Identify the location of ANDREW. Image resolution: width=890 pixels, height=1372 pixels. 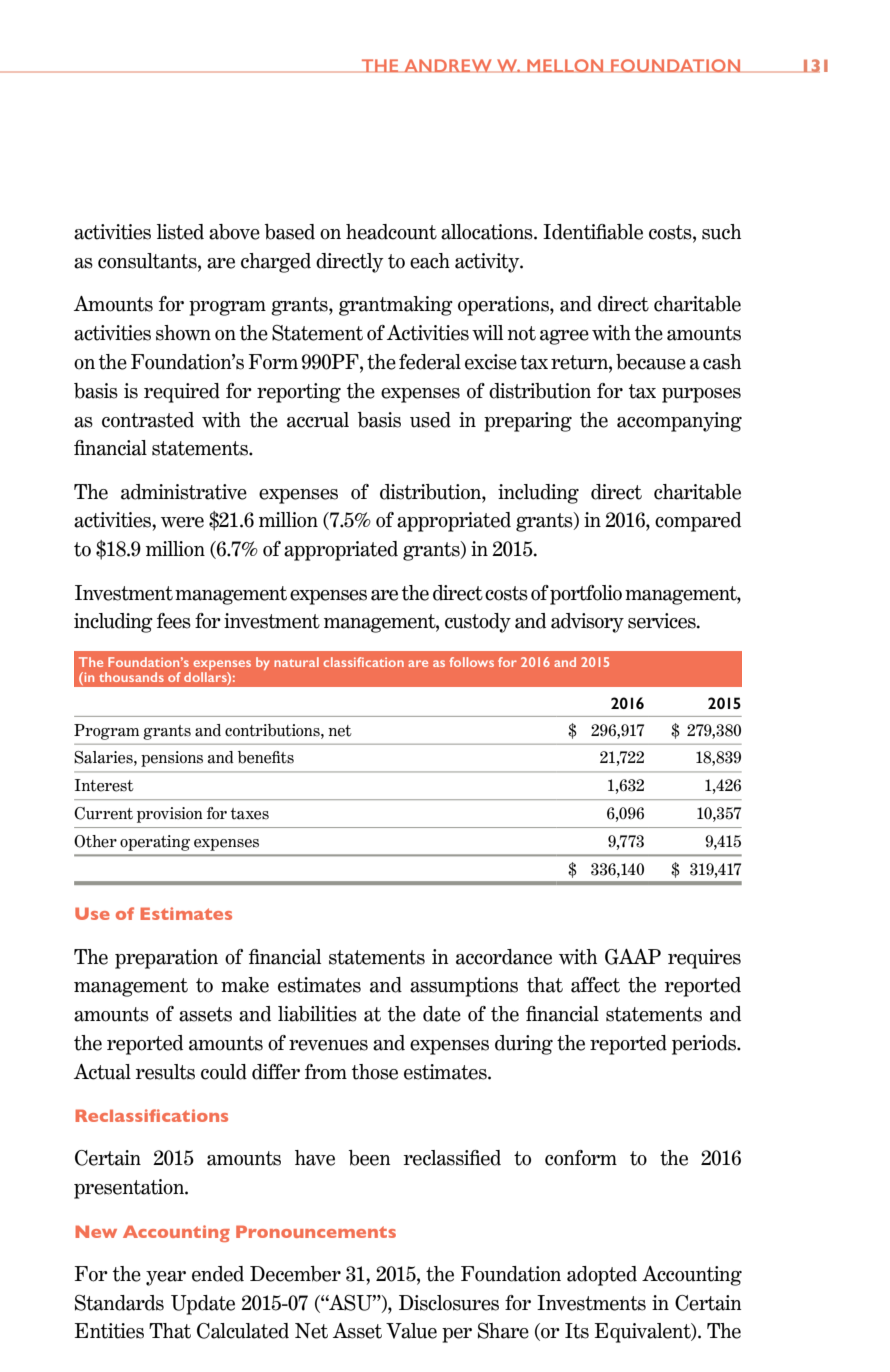
(448, 66).
